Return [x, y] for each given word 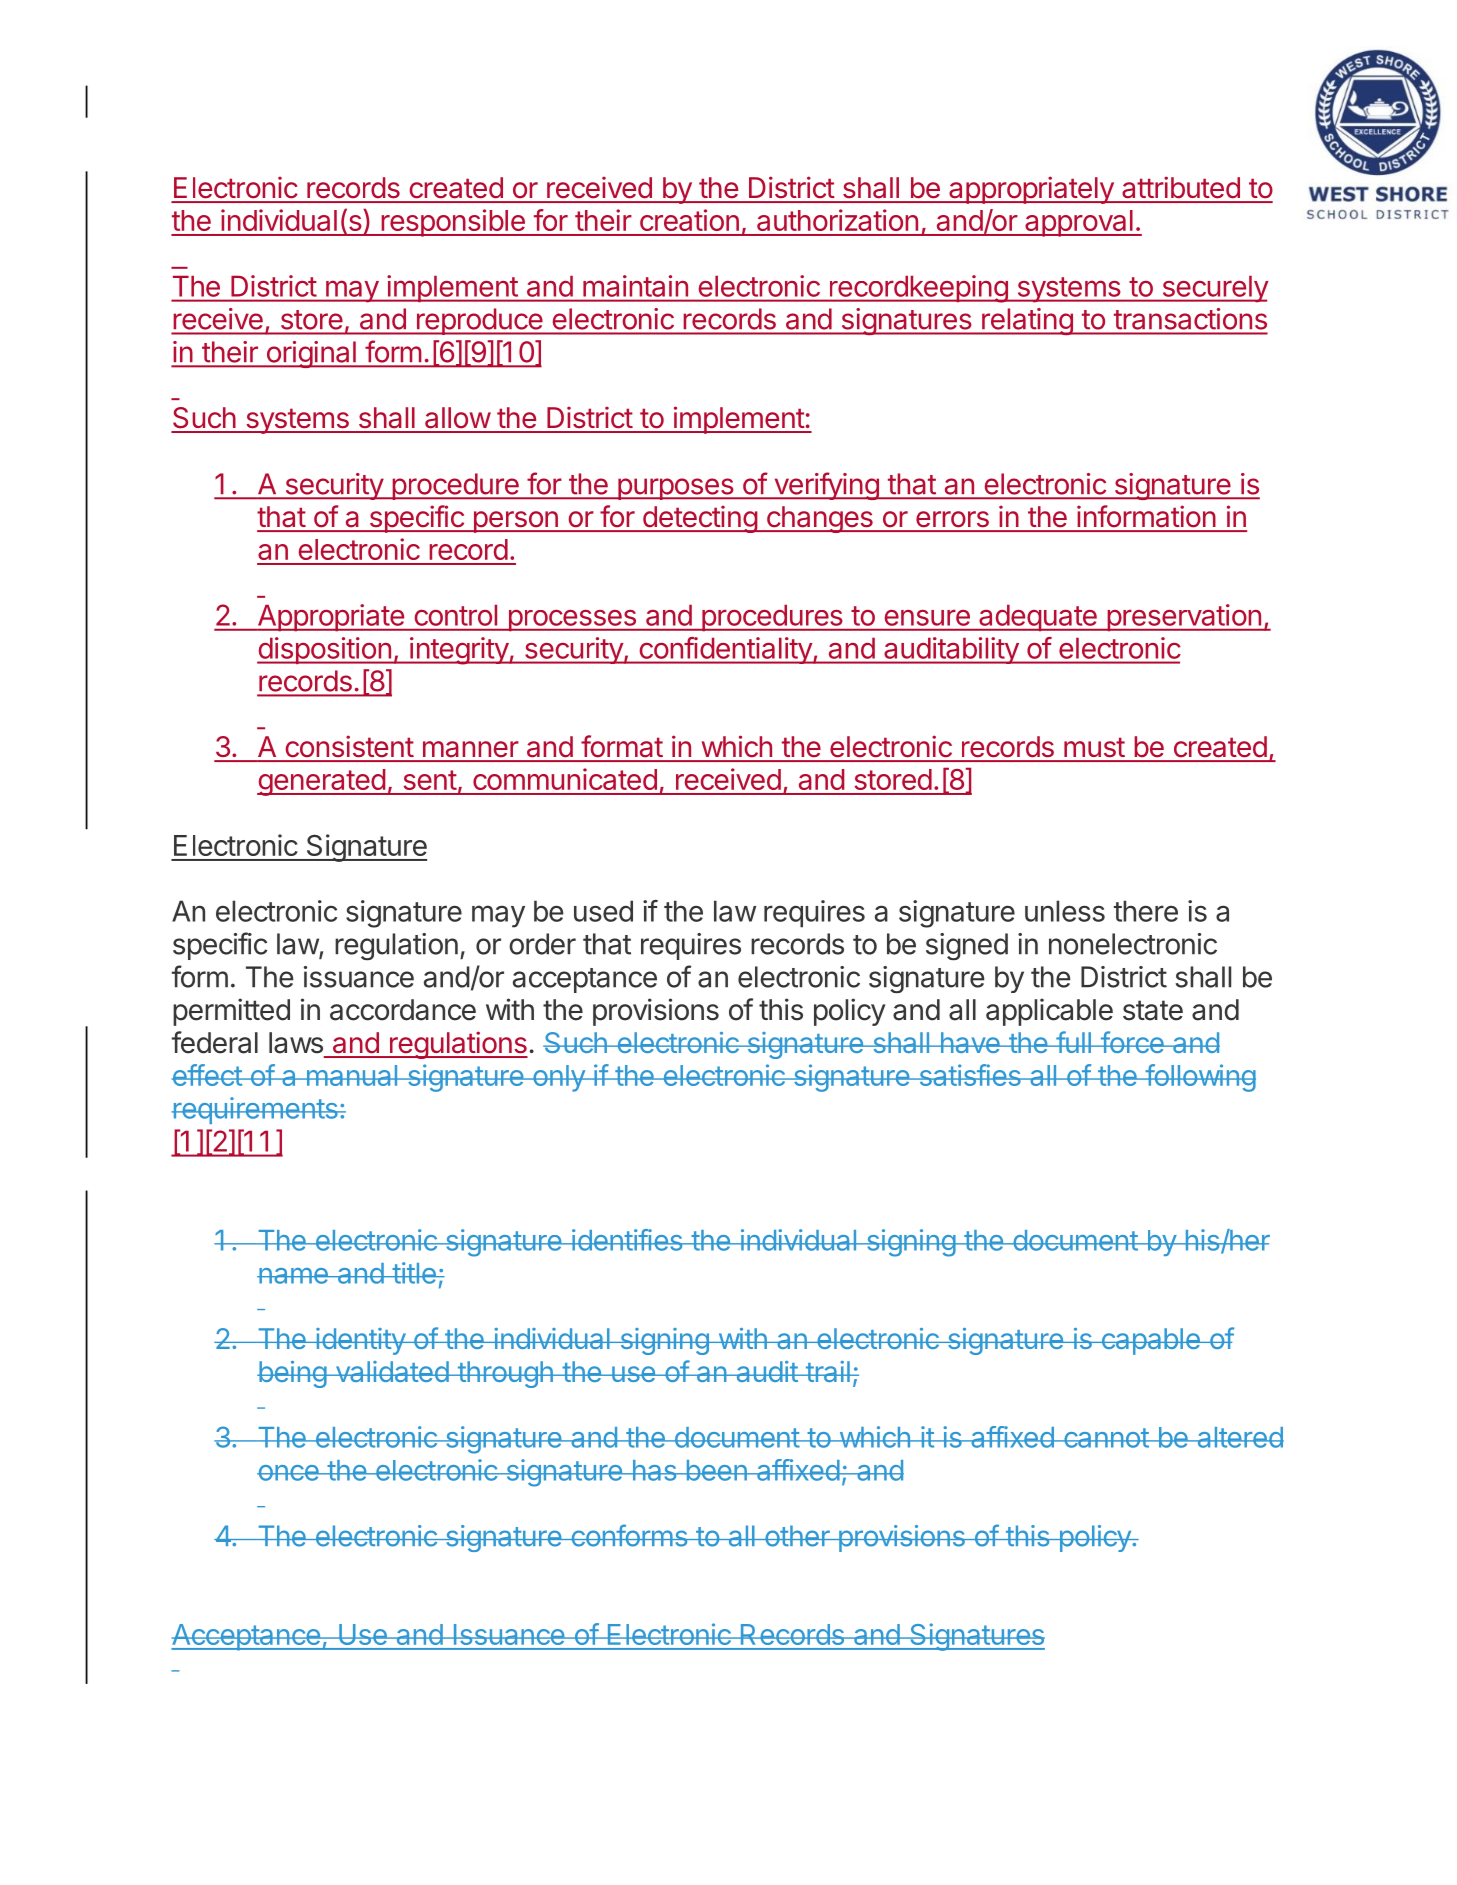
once [289, 1473]
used [603, 911]
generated [322, 782]
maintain [635, 286]
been [716, 1470]
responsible [453, 223]
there [1146, 911]
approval [1079, 223]
